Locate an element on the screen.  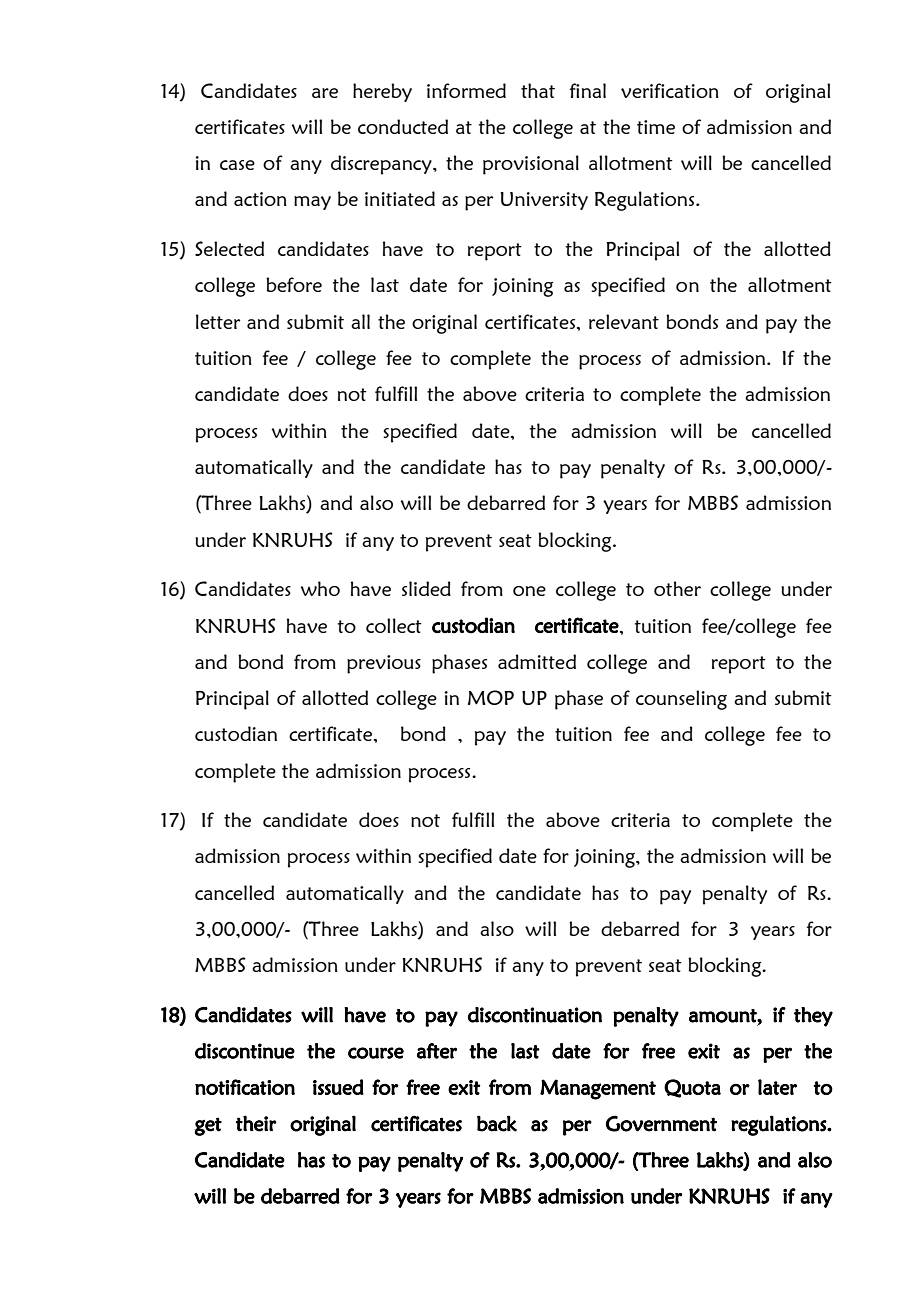
previous is located at coordinates (384, 664).
